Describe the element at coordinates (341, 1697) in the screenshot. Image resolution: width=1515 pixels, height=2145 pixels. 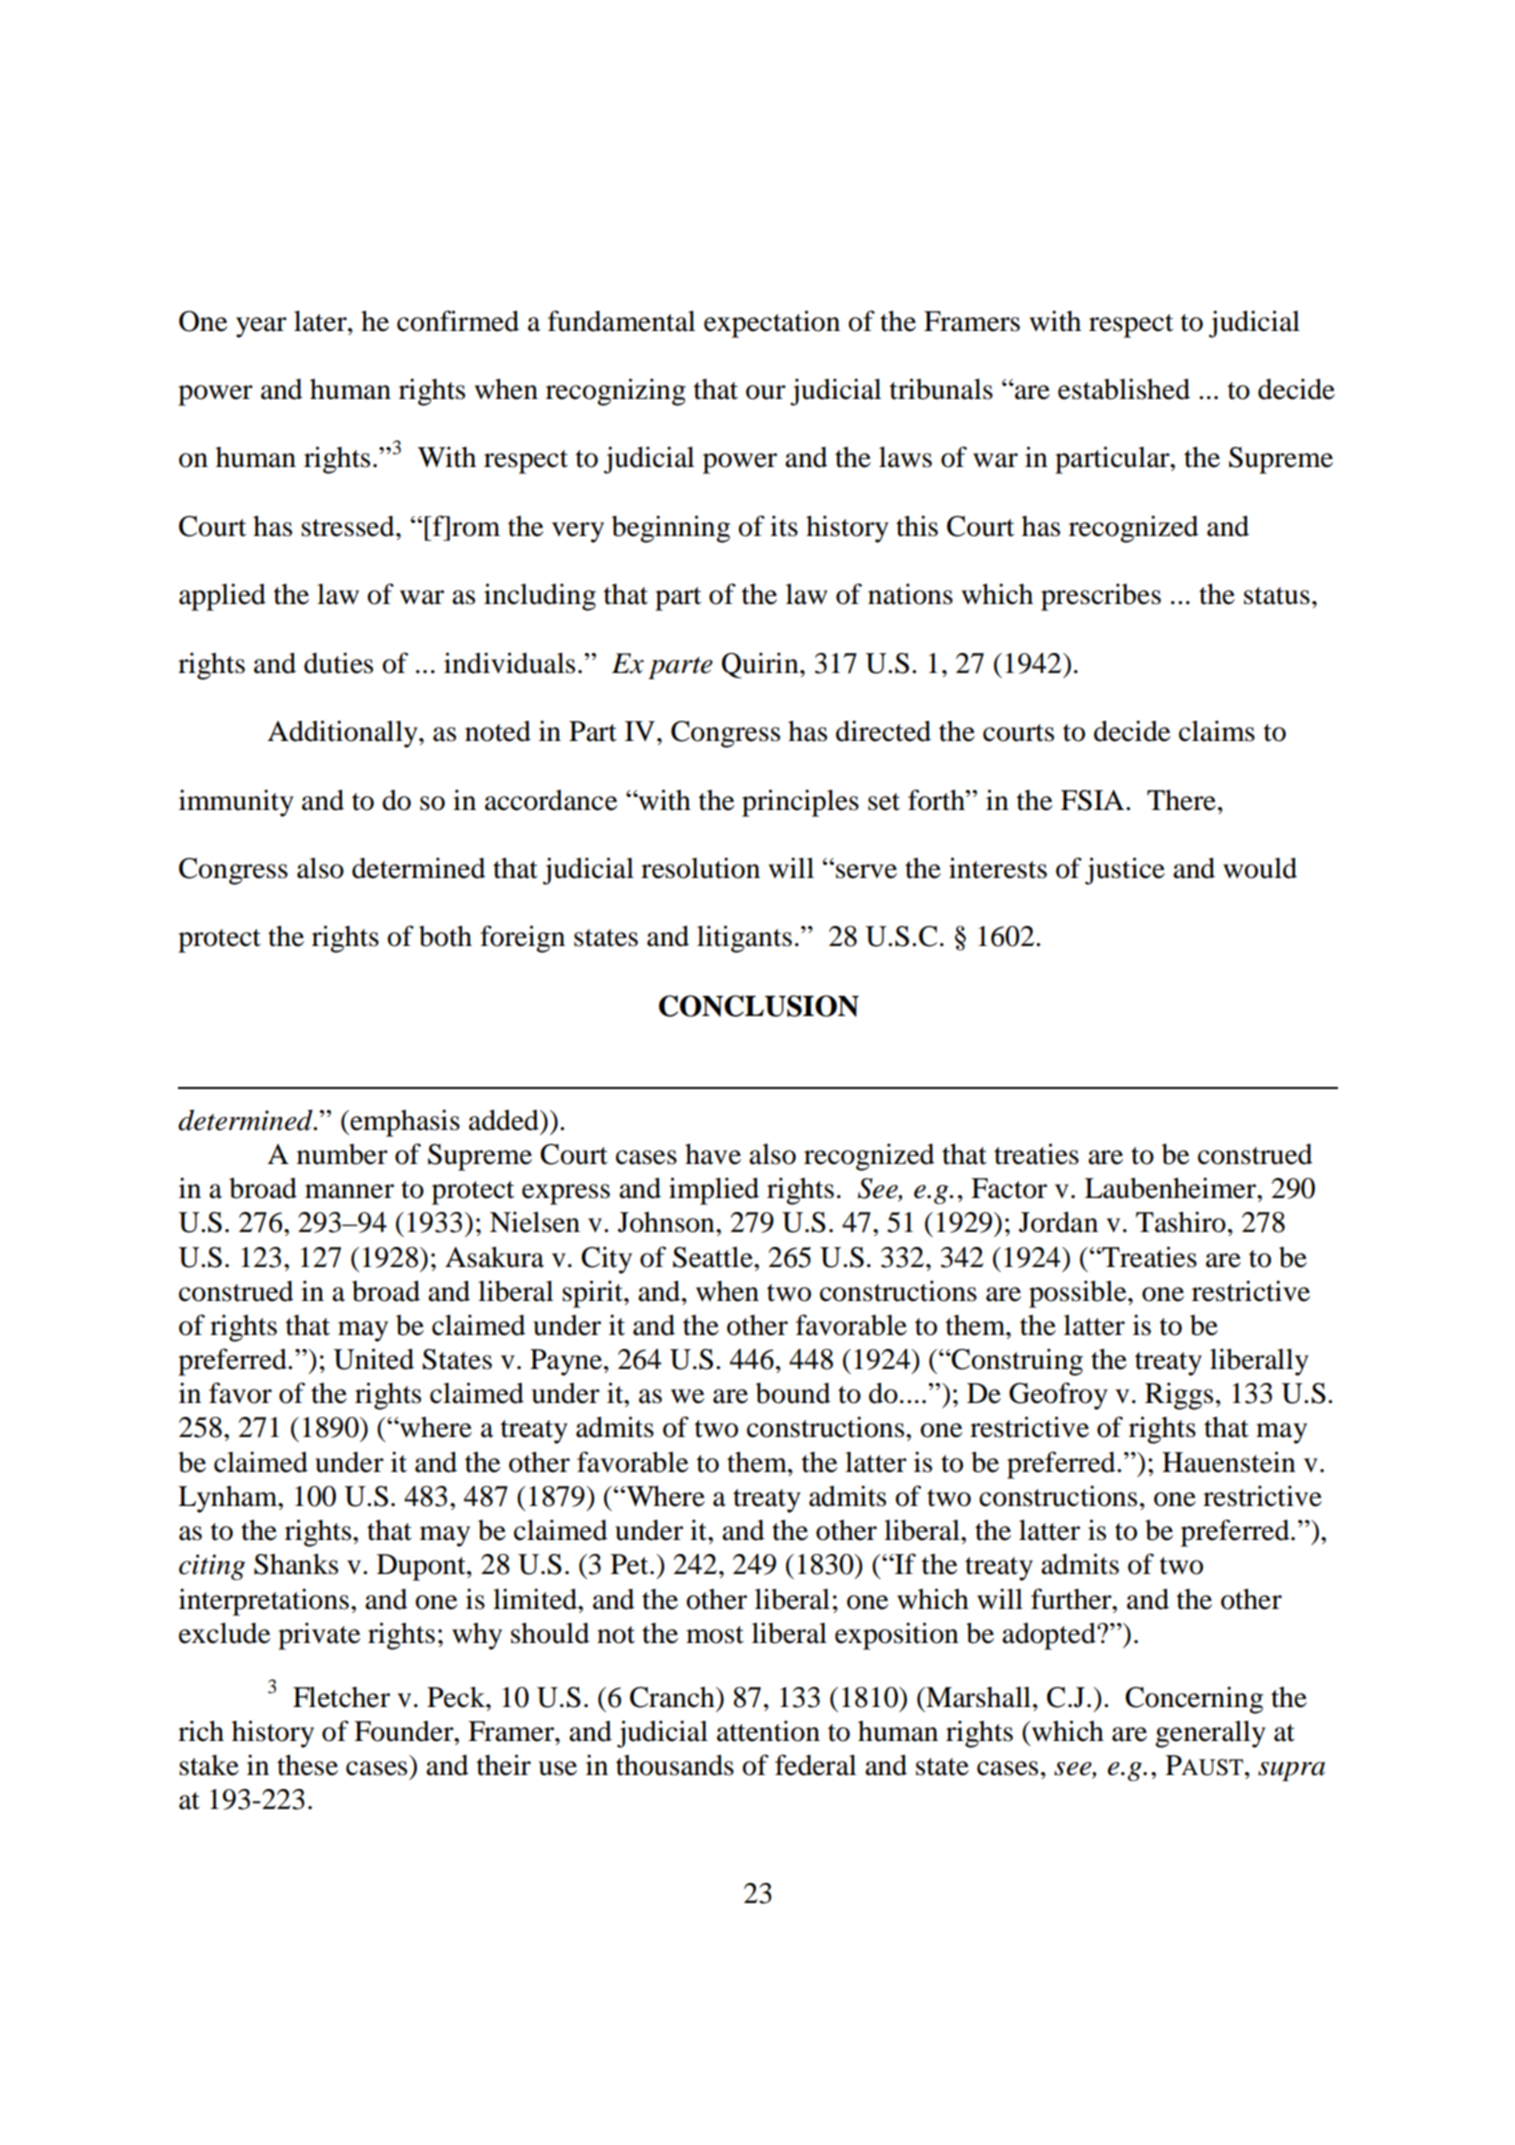
I see `Fletcher` at that location.
